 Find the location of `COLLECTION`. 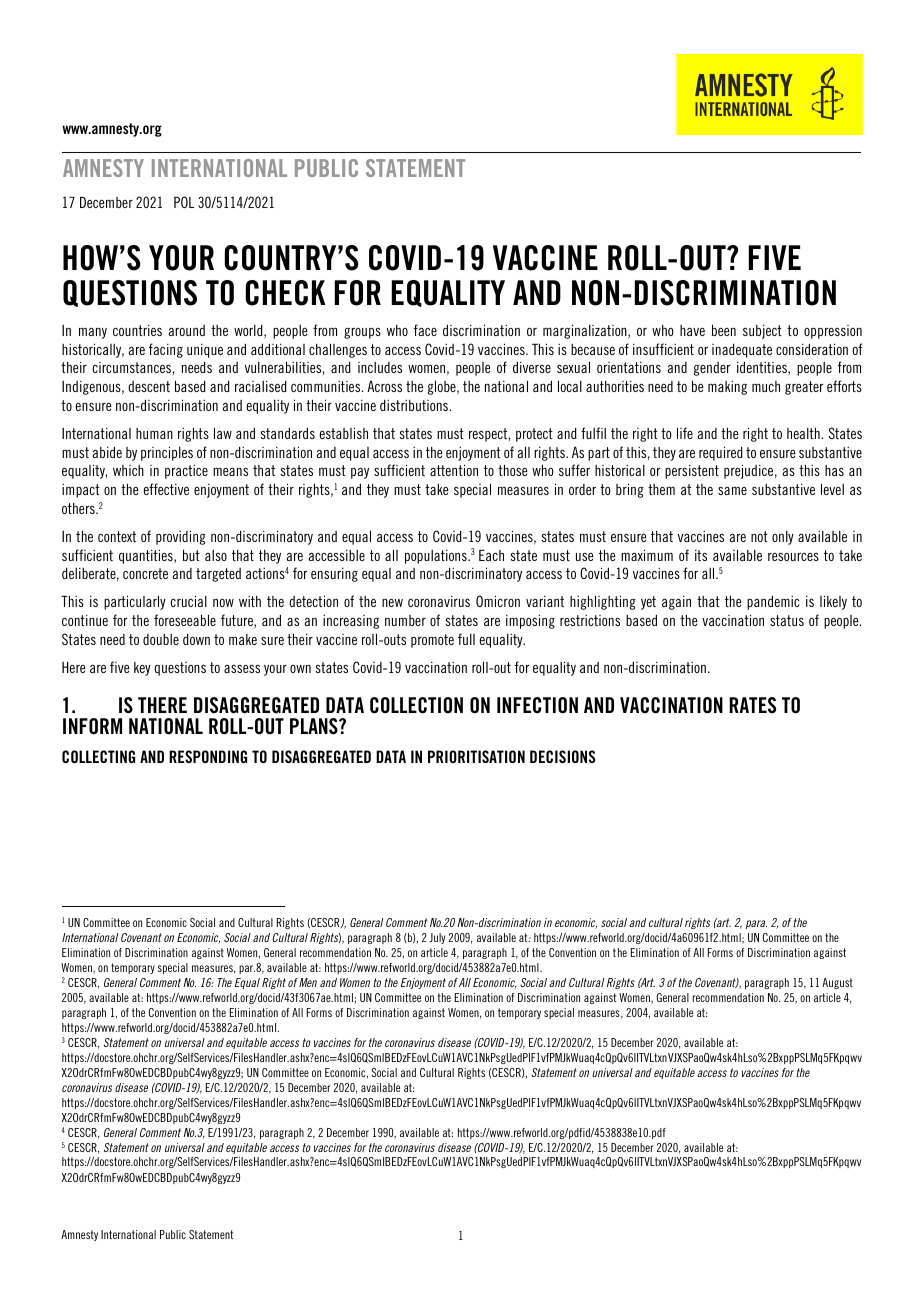

COLLECTION is located at coordinates (416, 705).
